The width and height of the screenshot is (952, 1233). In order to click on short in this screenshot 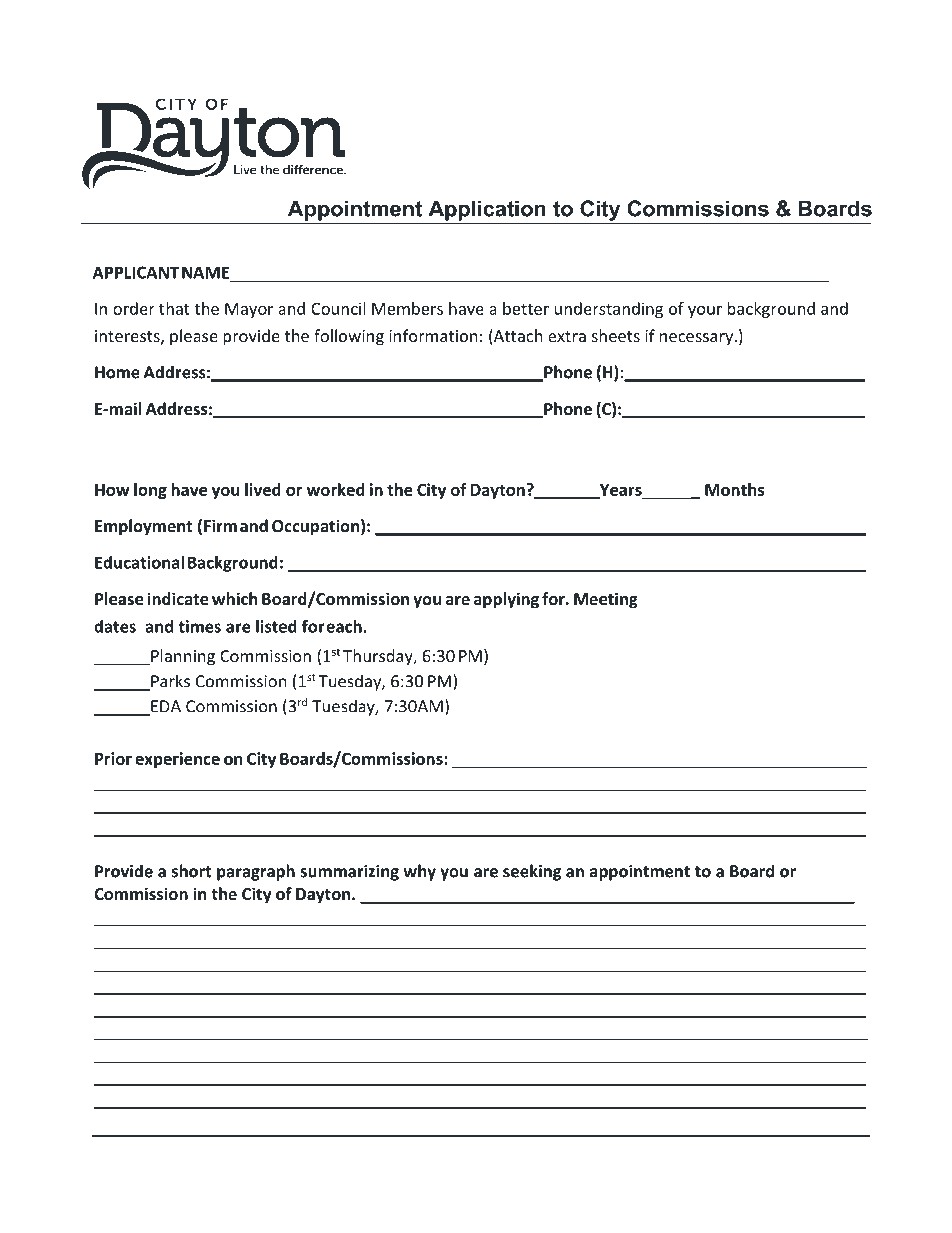, I will do `click(192, 871)`.
